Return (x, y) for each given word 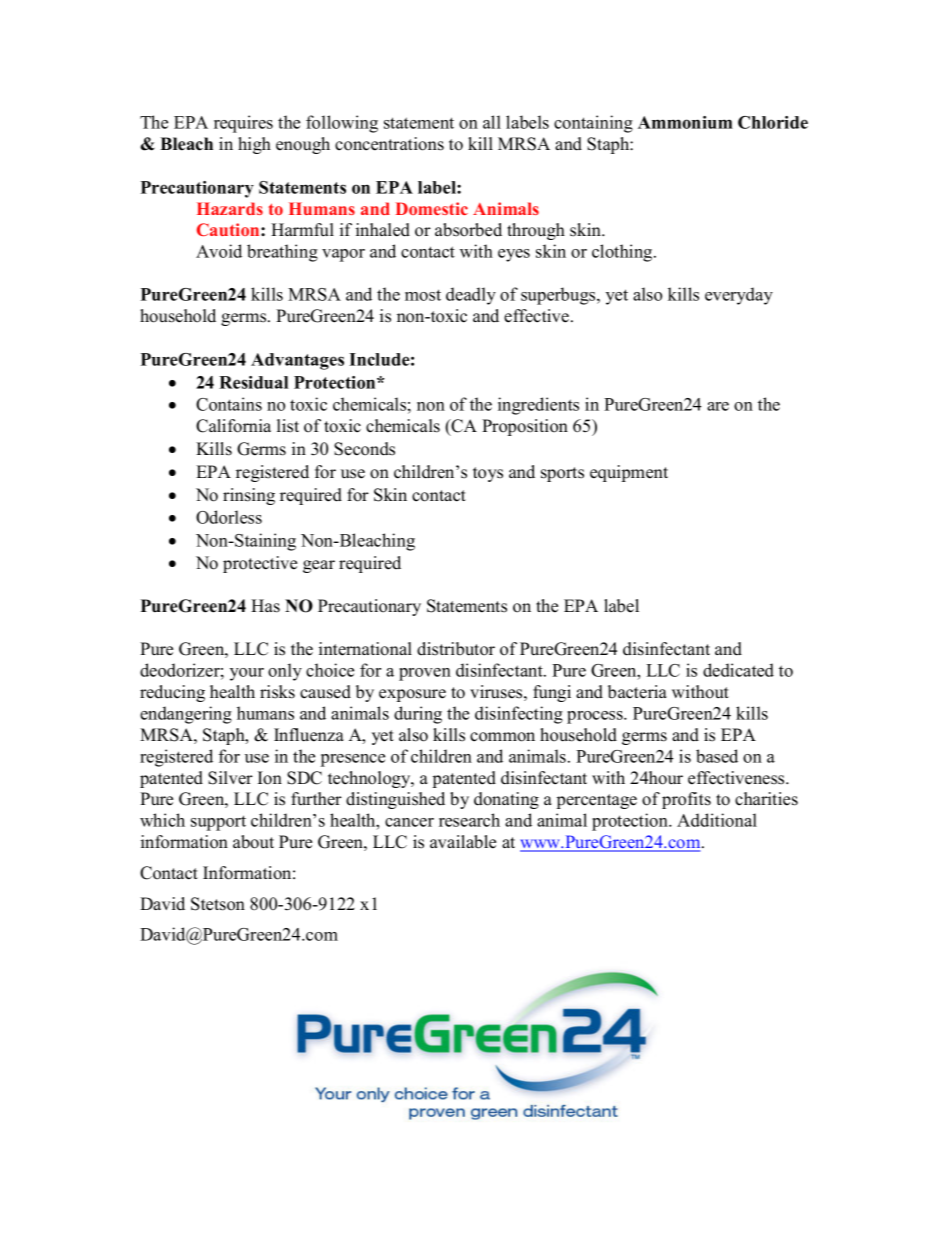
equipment (629, 473)
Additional (717, 820)
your (247, 674)
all (492, 122)
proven (425, 674)
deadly (471, 296)
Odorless (229, 517)
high (254, 145)
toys (488, 474)
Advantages (297, 361)
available (463, 842)
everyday (739, 296)
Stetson (218, 904)
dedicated (738, 670)
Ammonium (685, 122)
